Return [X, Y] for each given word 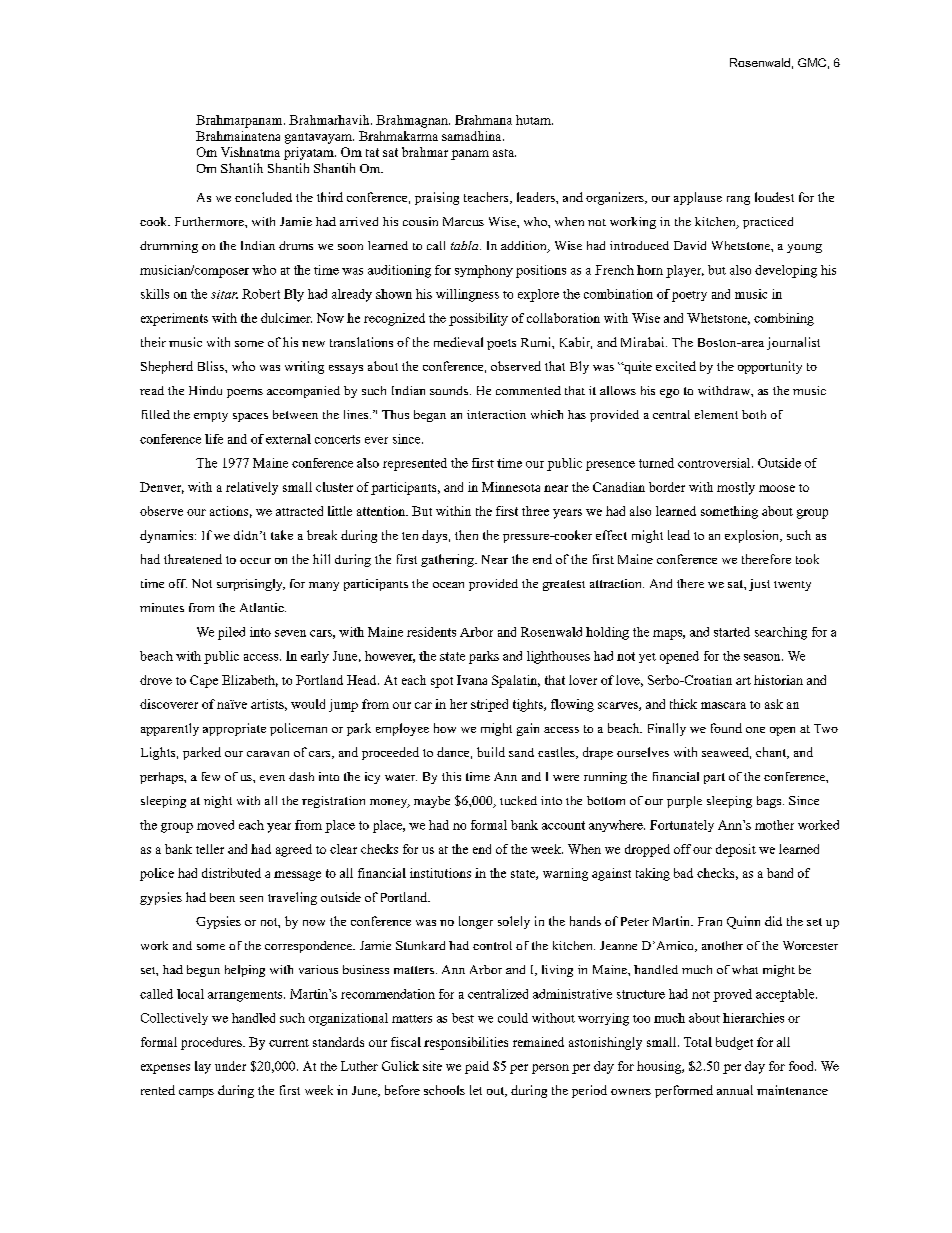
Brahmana [483, 120]
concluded [263, 197]
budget [734, 1043]
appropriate [234, 729]
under [230, 1066]
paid [477, 1067]
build [491, 752]
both [754, 414]
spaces [250, 417]
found [726, 728]
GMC [812, 62]
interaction [496, 414]
